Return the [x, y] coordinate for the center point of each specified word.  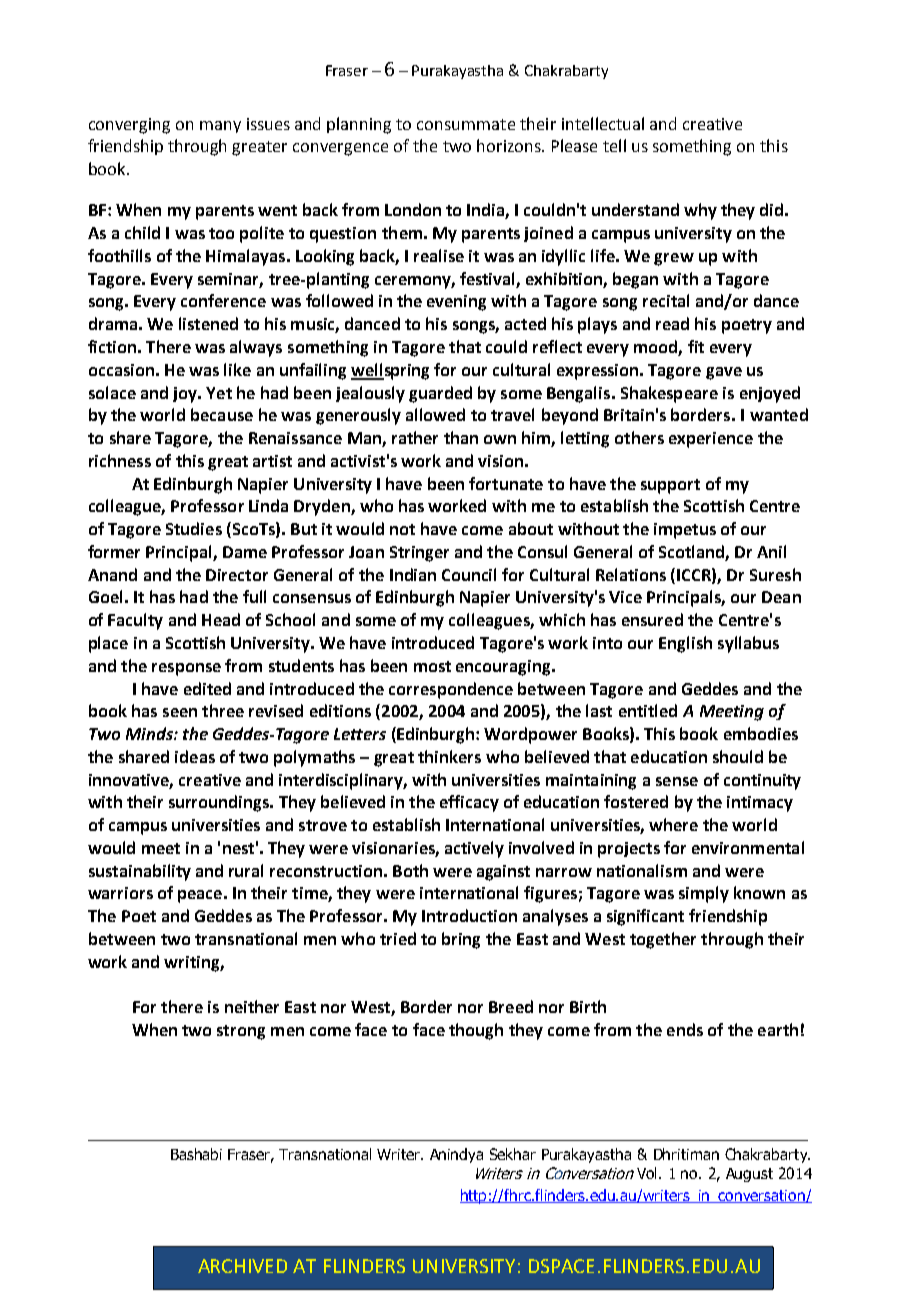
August [749, 1175]
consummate [466, 124]
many [220, 127]
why [700, 211]
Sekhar [513, 1154]
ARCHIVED [242, 1266]
